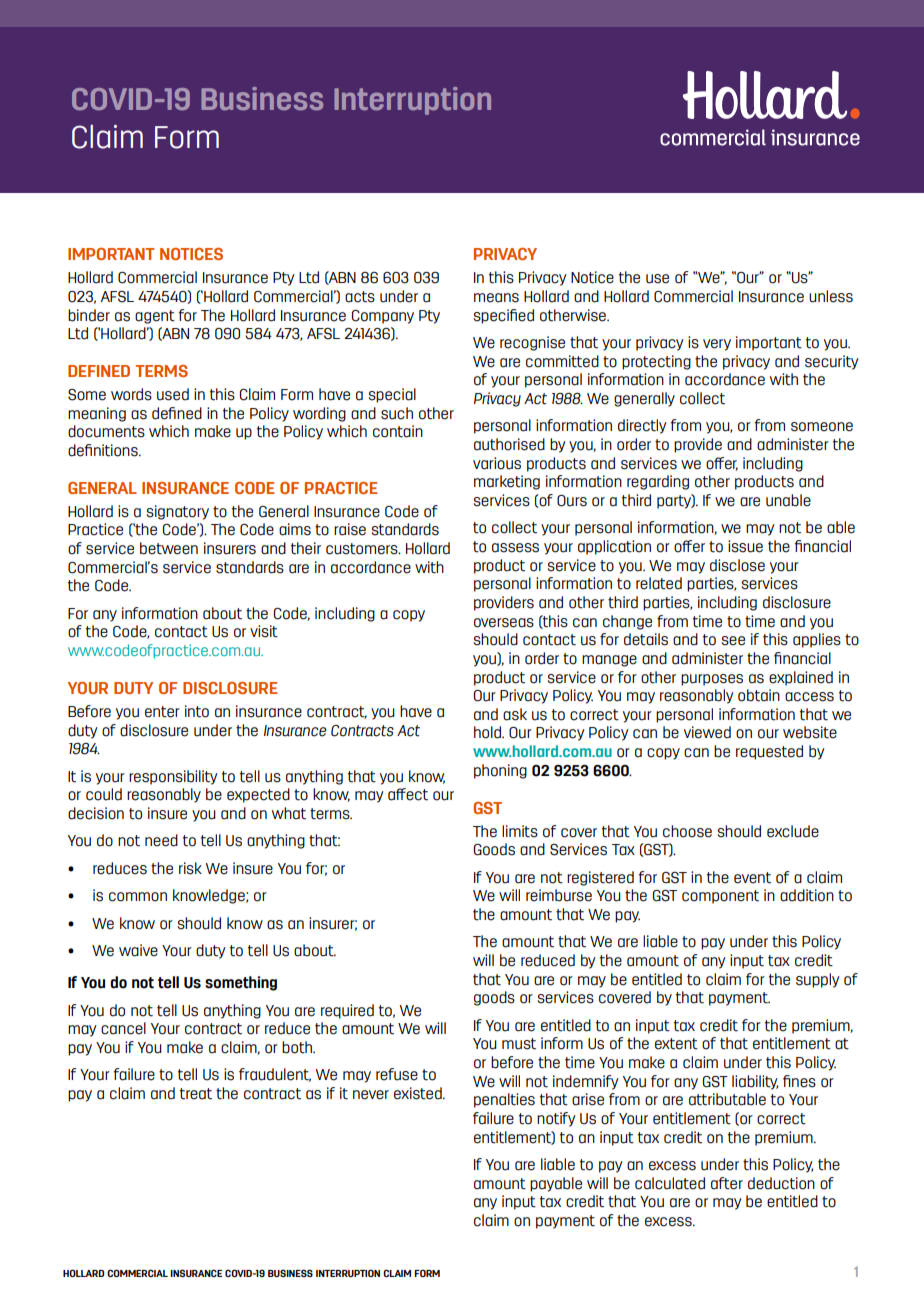 The height and width of the screenshot is (1308, 924). I want to click on event, so click(752, 878).
